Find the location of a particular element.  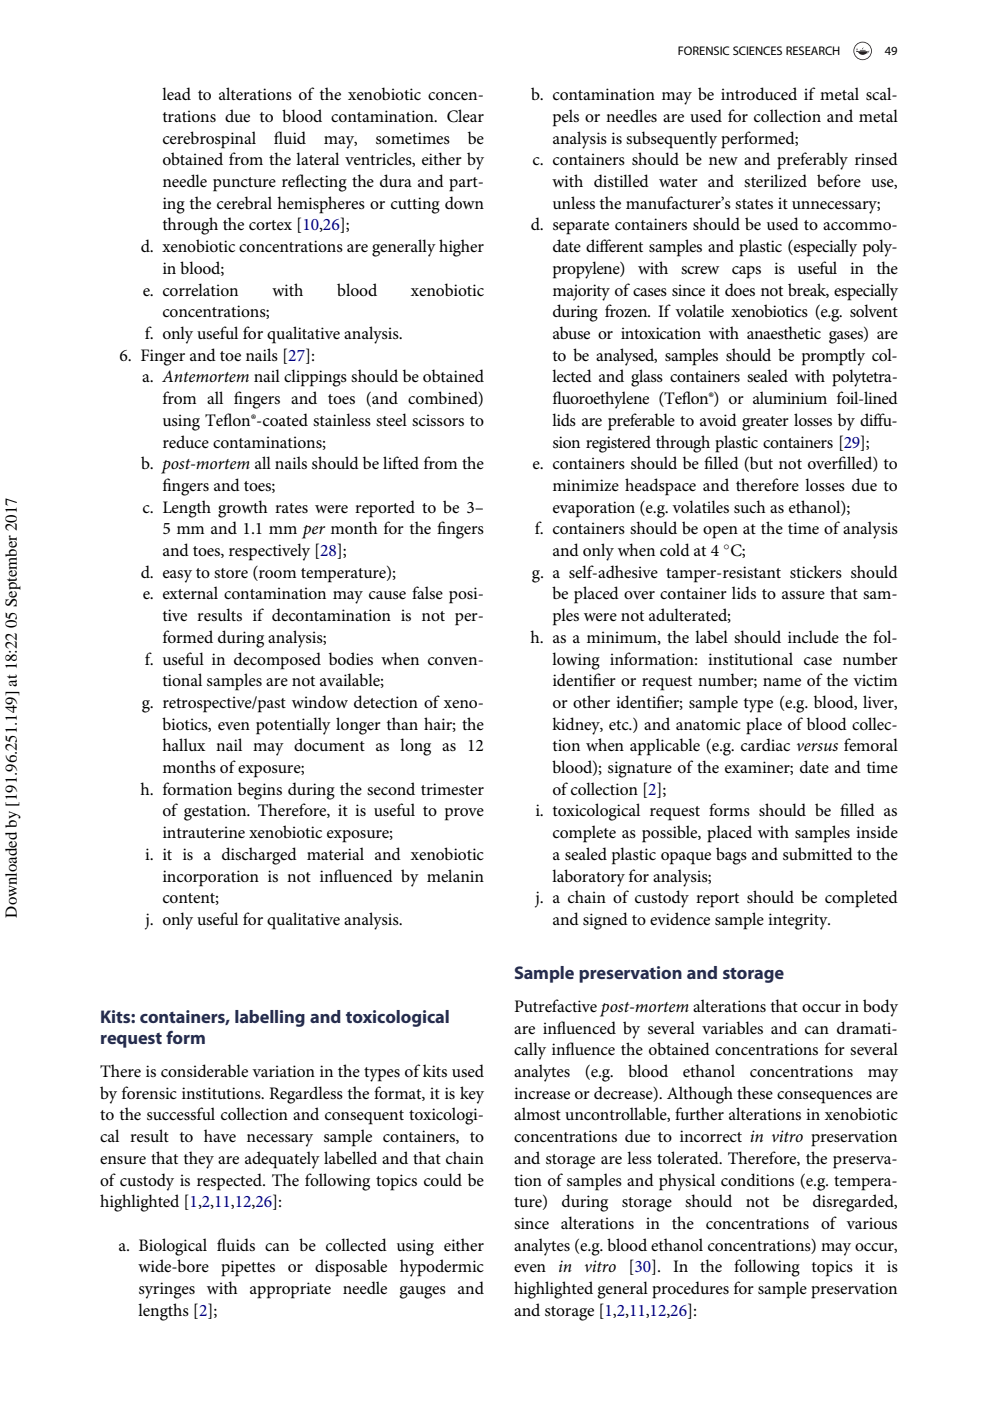

Clear is located at coordinates (465, 116).
